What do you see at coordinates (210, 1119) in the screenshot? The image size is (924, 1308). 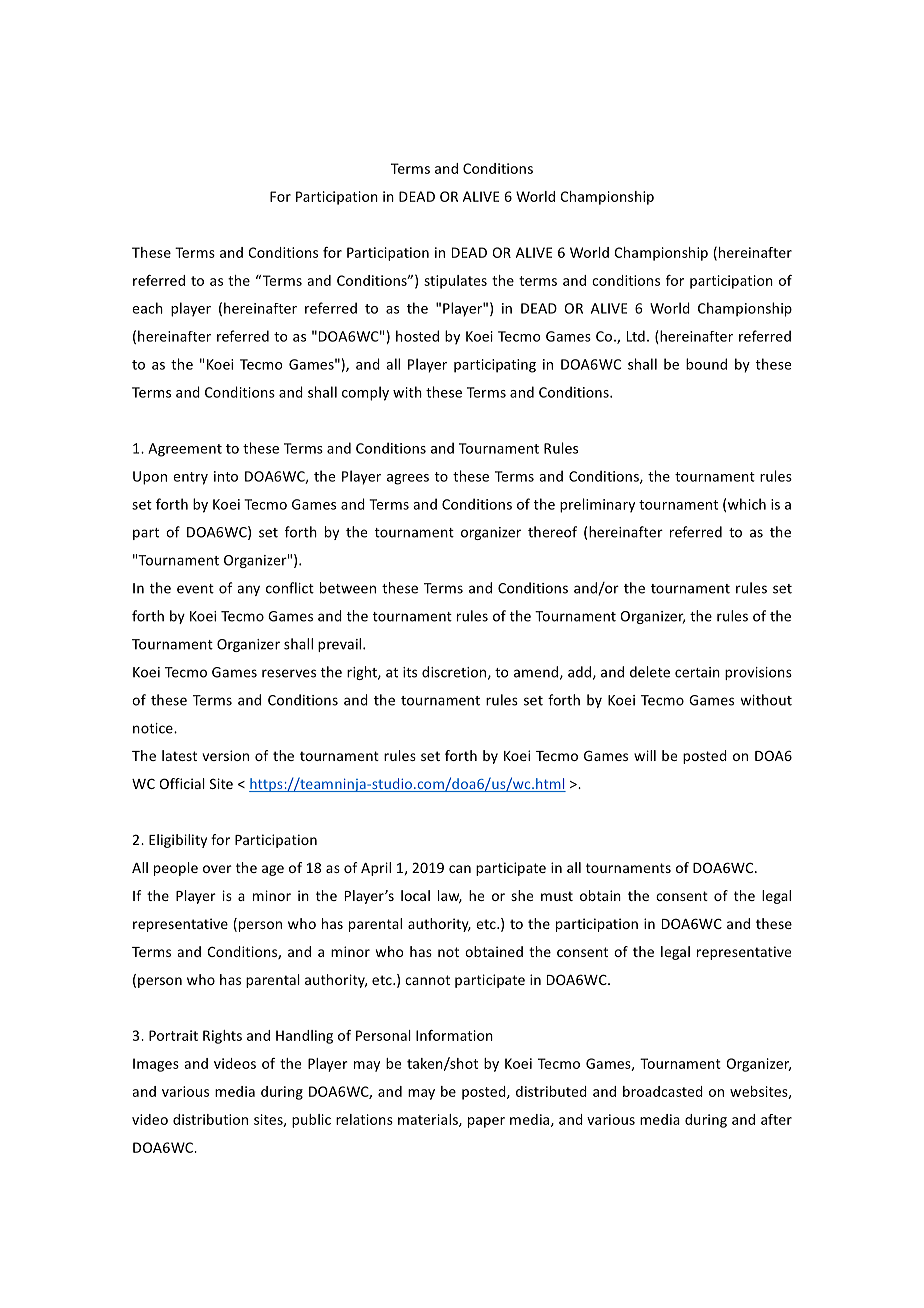 I see `distribution` at bounding box center [210, 1119].
